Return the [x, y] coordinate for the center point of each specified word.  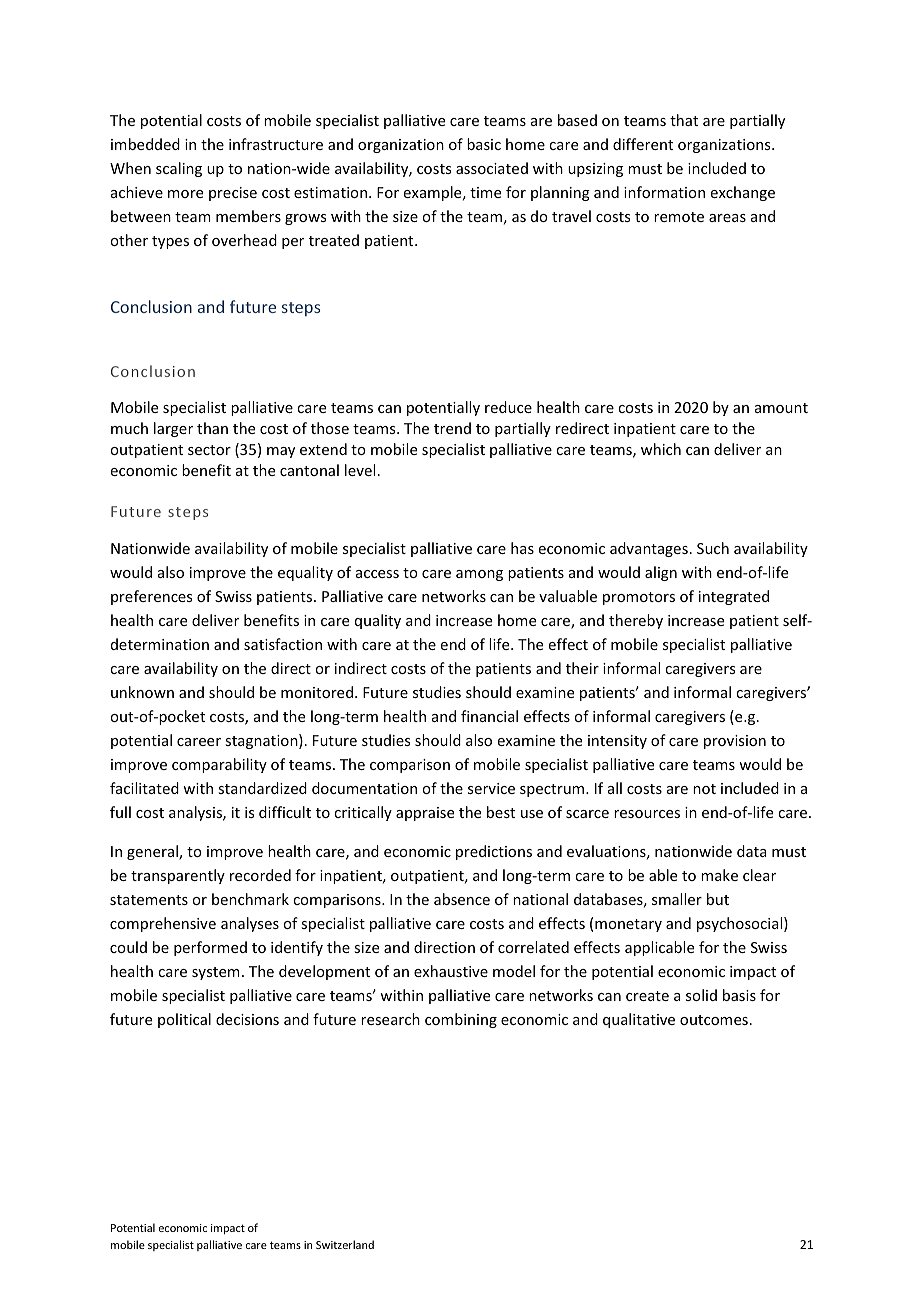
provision [735, 742]
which [661, 449]
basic [484, 144]
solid [701, 995]
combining [461, 1020]
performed [210, 948]
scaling [179, 169]
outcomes [714, 1020]
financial [489, 716]
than [212, 428]
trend [452, 428]
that [684, 120]
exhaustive [451, 971]
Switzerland [345, 1244]
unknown [142, 692]
